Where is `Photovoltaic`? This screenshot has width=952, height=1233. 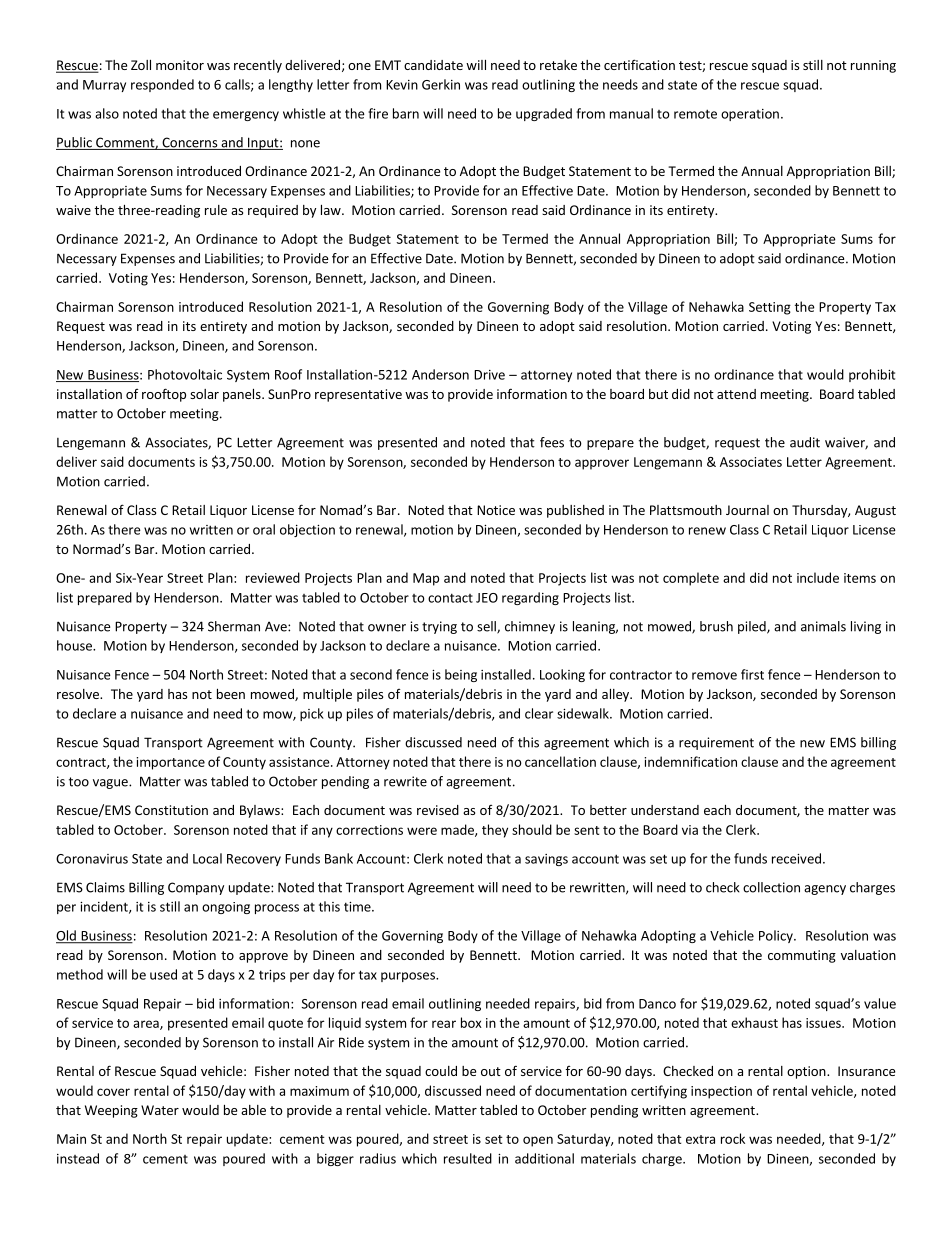 Photovoltaic is located at coordinates (185, 374).
